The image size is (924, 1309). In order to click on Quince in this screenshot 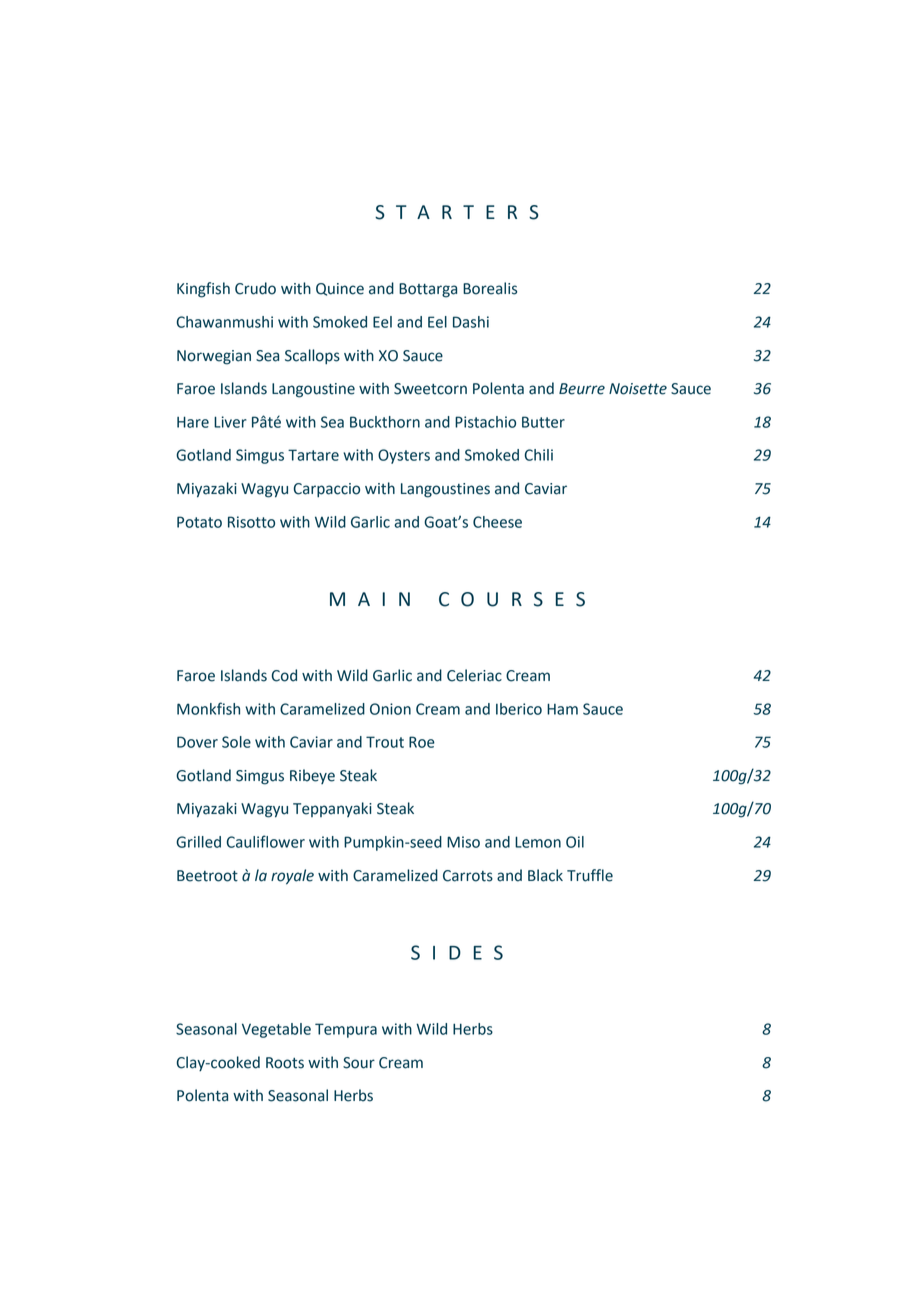, I will do `click(340, 289)`.
